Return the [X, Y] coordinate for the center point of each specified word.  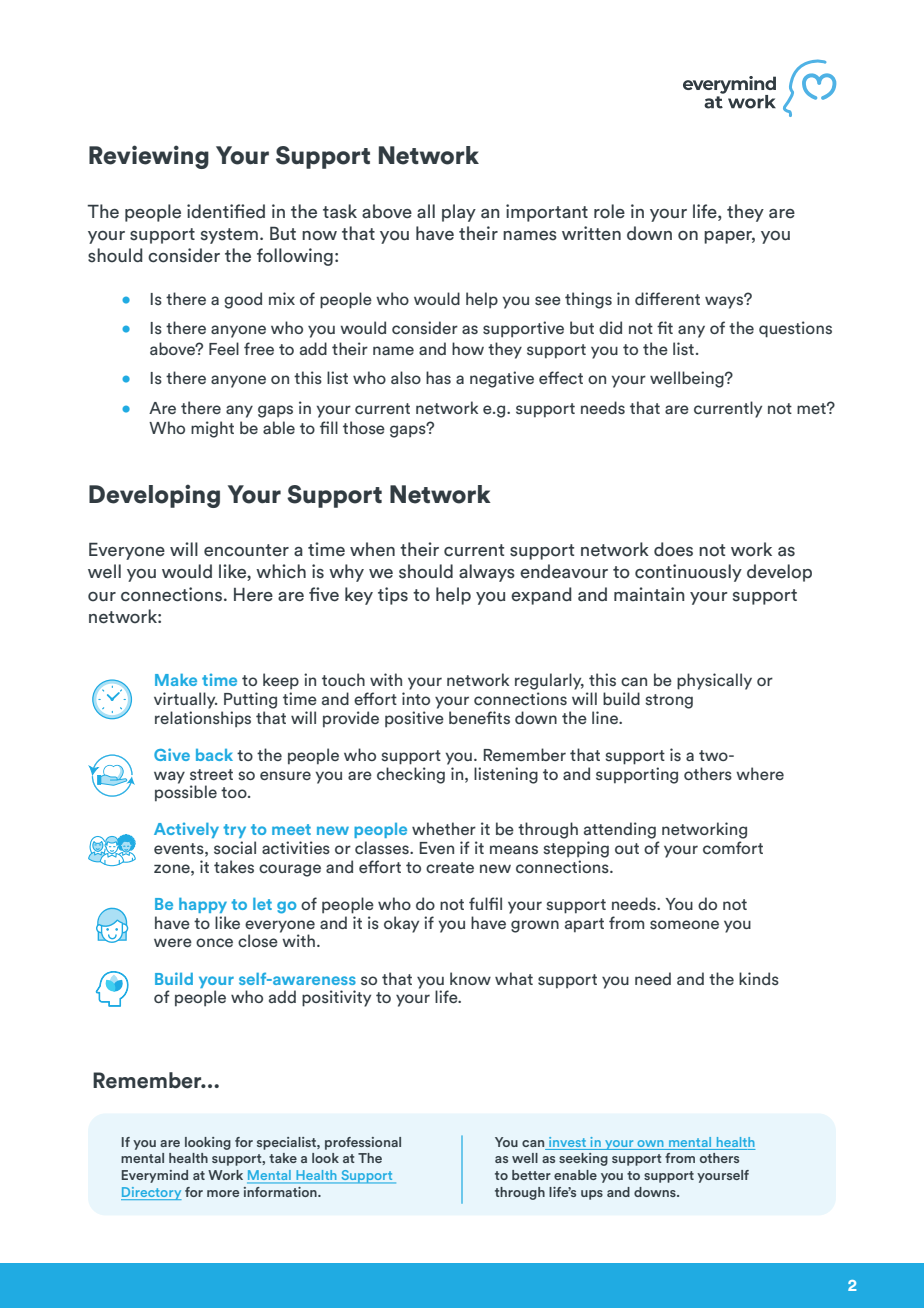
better [531, 1175]
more [223, 1193]
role [609, 211]
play [459, 213]
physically [714, 681]
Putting [250, 700]
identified [226, 211]
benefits [479, 717]
